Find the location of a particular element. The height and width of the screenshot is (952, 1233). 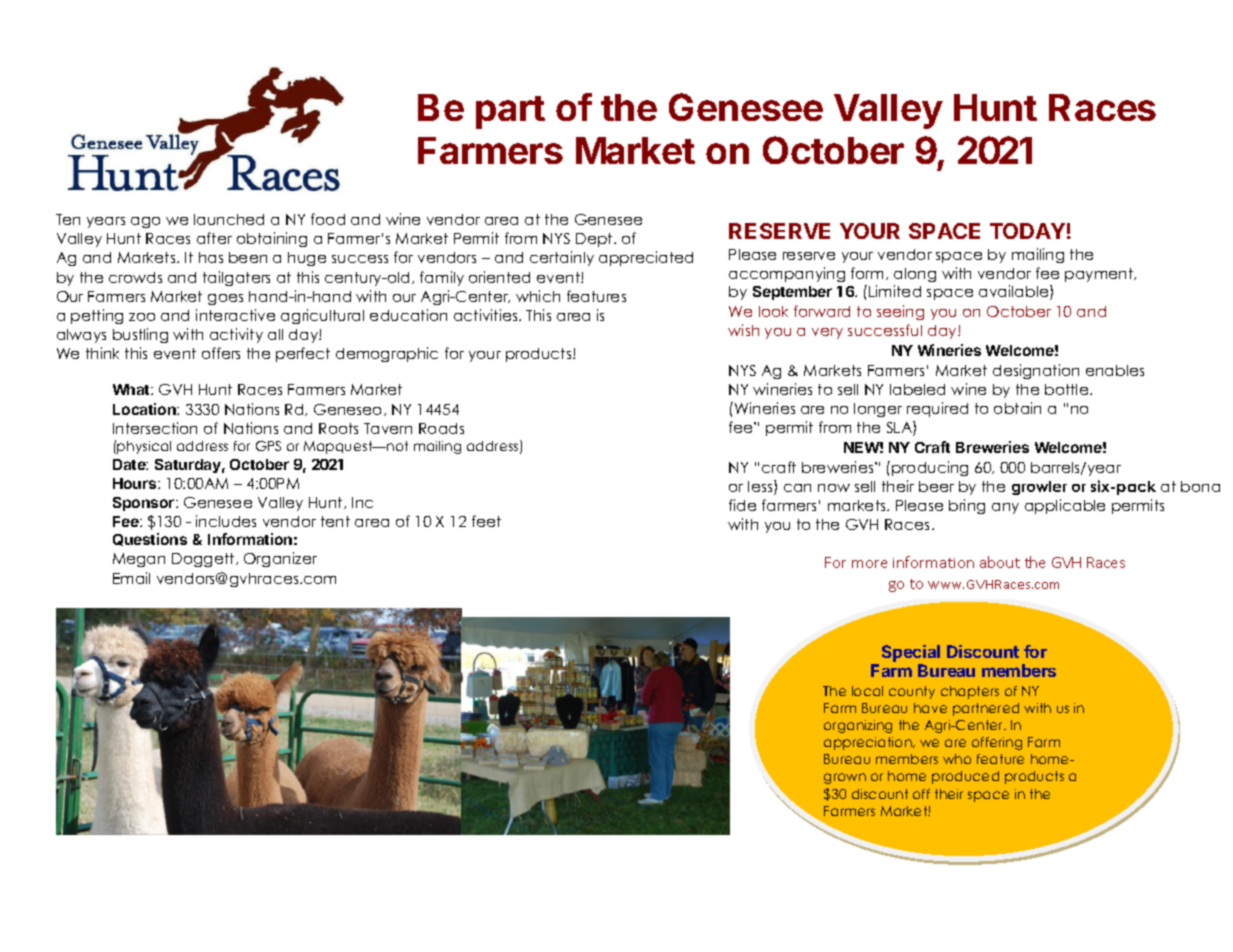

Location is located at coordinates (145, 409).
